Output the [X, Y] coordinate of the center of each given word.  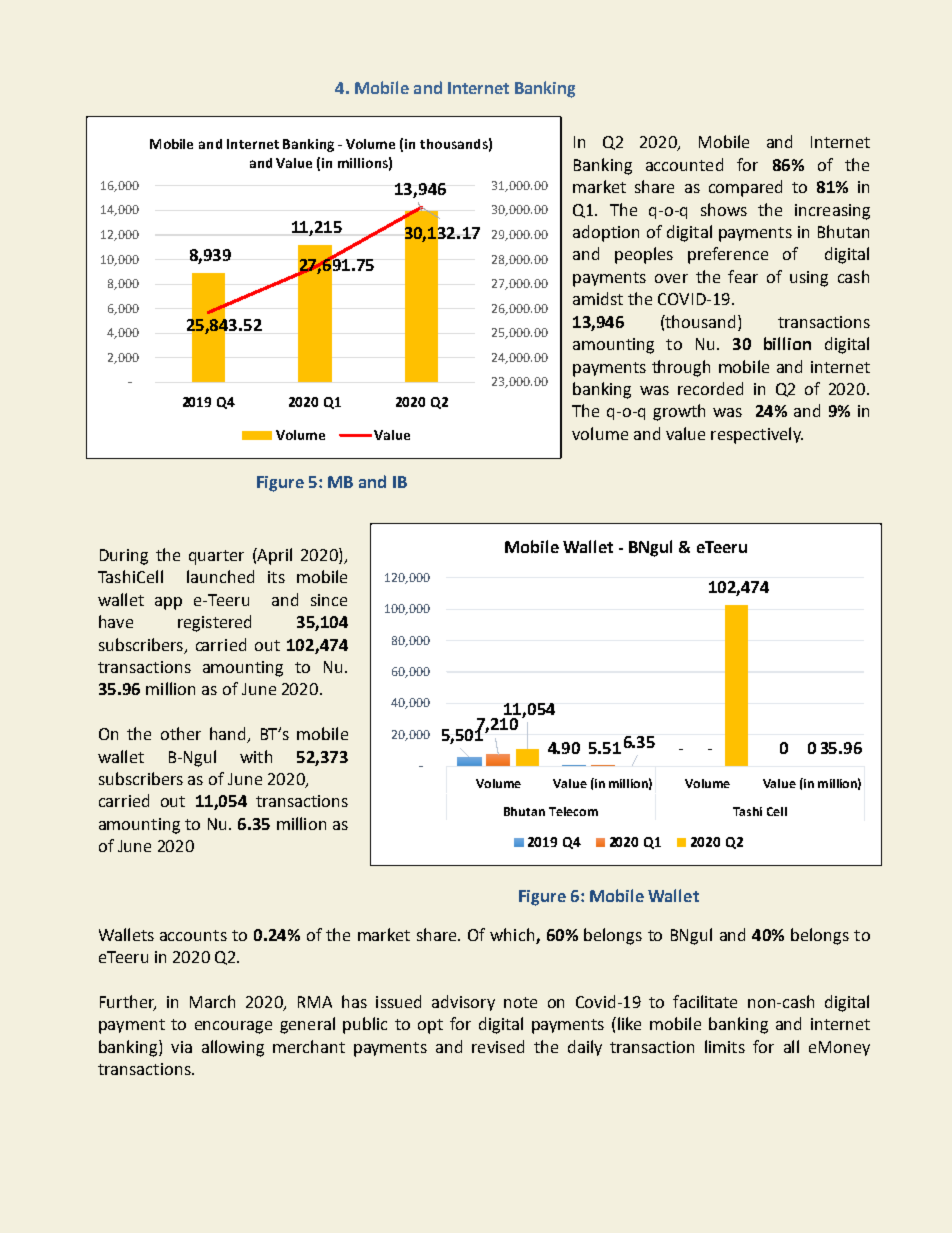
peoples [644, 255]
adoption [606, 233]
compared [745, 188]
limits [725, 1046]
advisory [463, 1003]
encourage [233, 1027]
